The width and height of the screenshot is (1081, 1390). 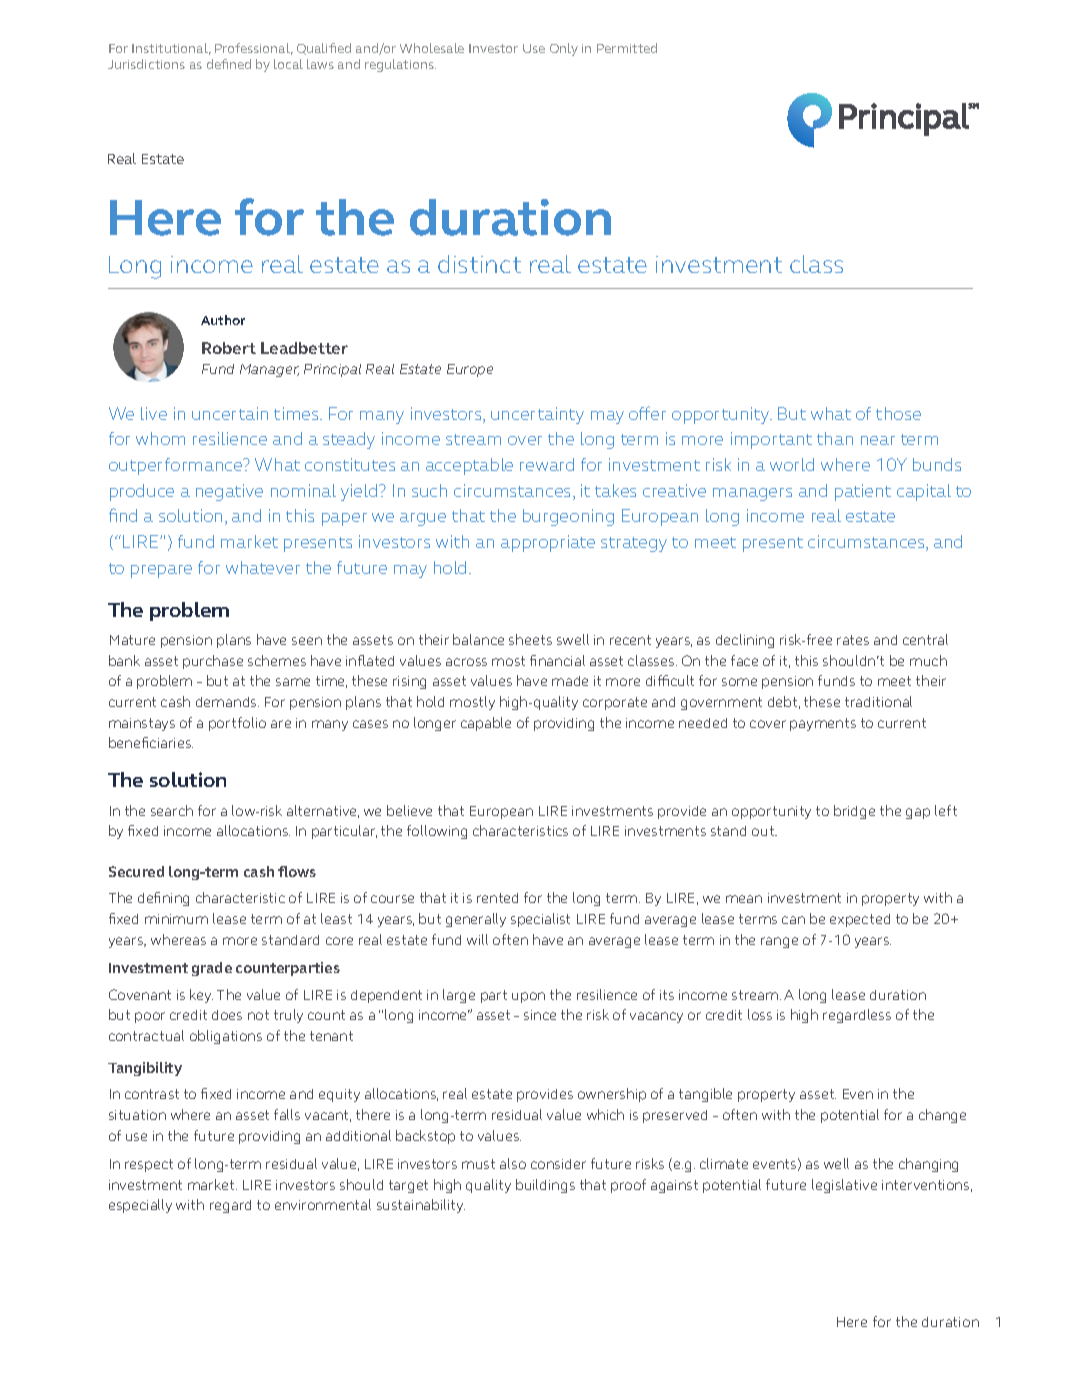 I want to click on reward, so click(x=547, y=464).
